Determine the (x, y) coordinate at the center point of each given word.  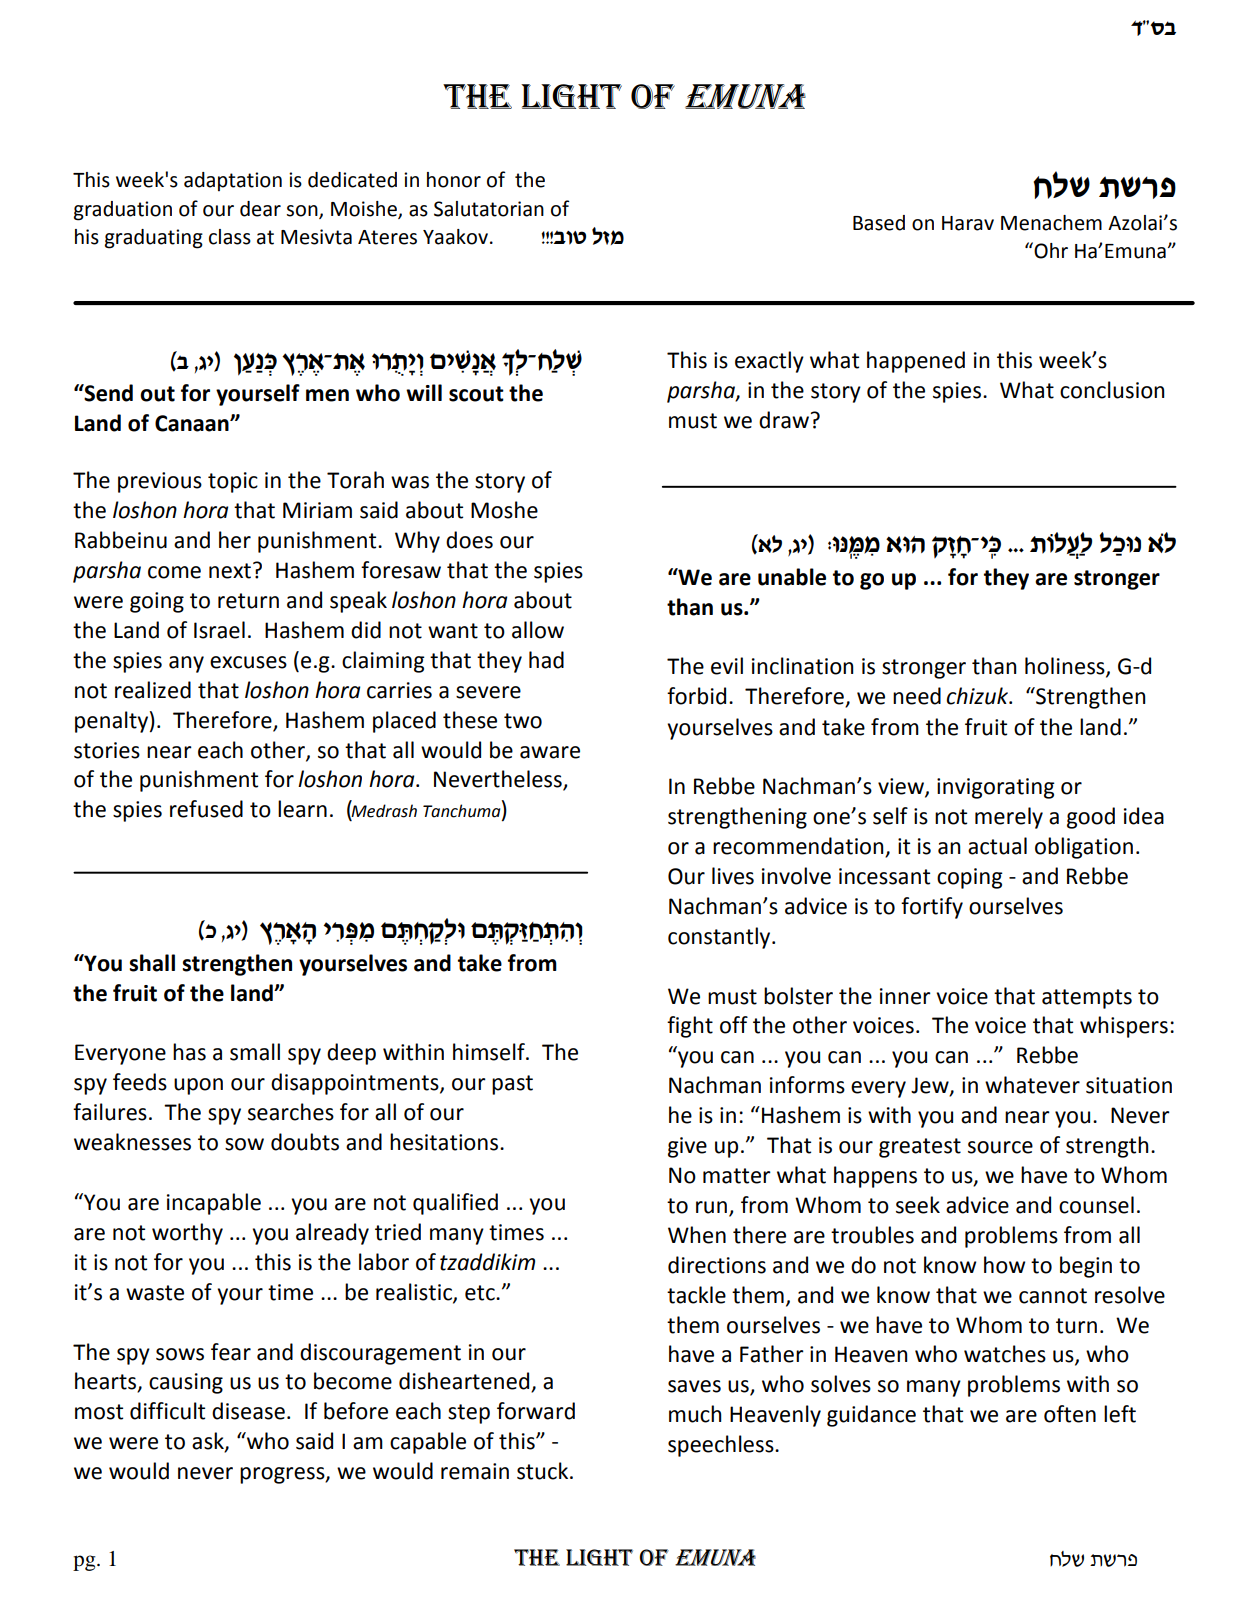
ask (209, 1442)
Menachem (1051, 223)
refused (206, 809)
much (695, 1414)
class (230, 237)
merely (1009, 818)
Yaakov (455, 237)
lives (733, 876)
